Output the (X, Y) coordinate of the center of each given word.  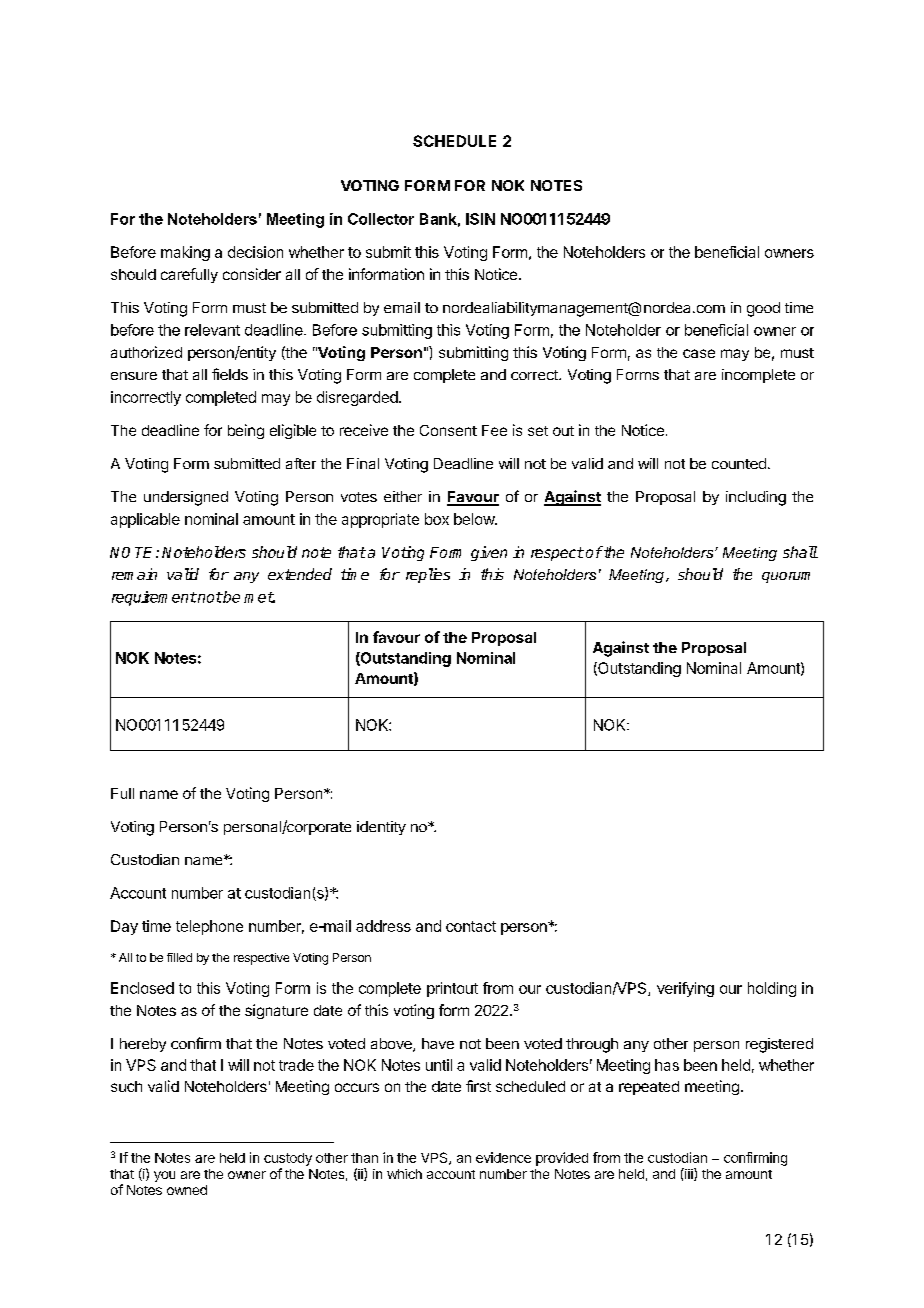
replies (428, 575)
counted (739, 463)
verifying (685, 989)
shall (800, 552)
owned (187, 1190)
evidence (503, 1157)
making (185, 253)
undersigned (186, 498)
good (763, 309)
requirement (154, 598)
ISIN (480, 219)
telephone (209, 927)
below (475, 519)
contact (471, 926)
